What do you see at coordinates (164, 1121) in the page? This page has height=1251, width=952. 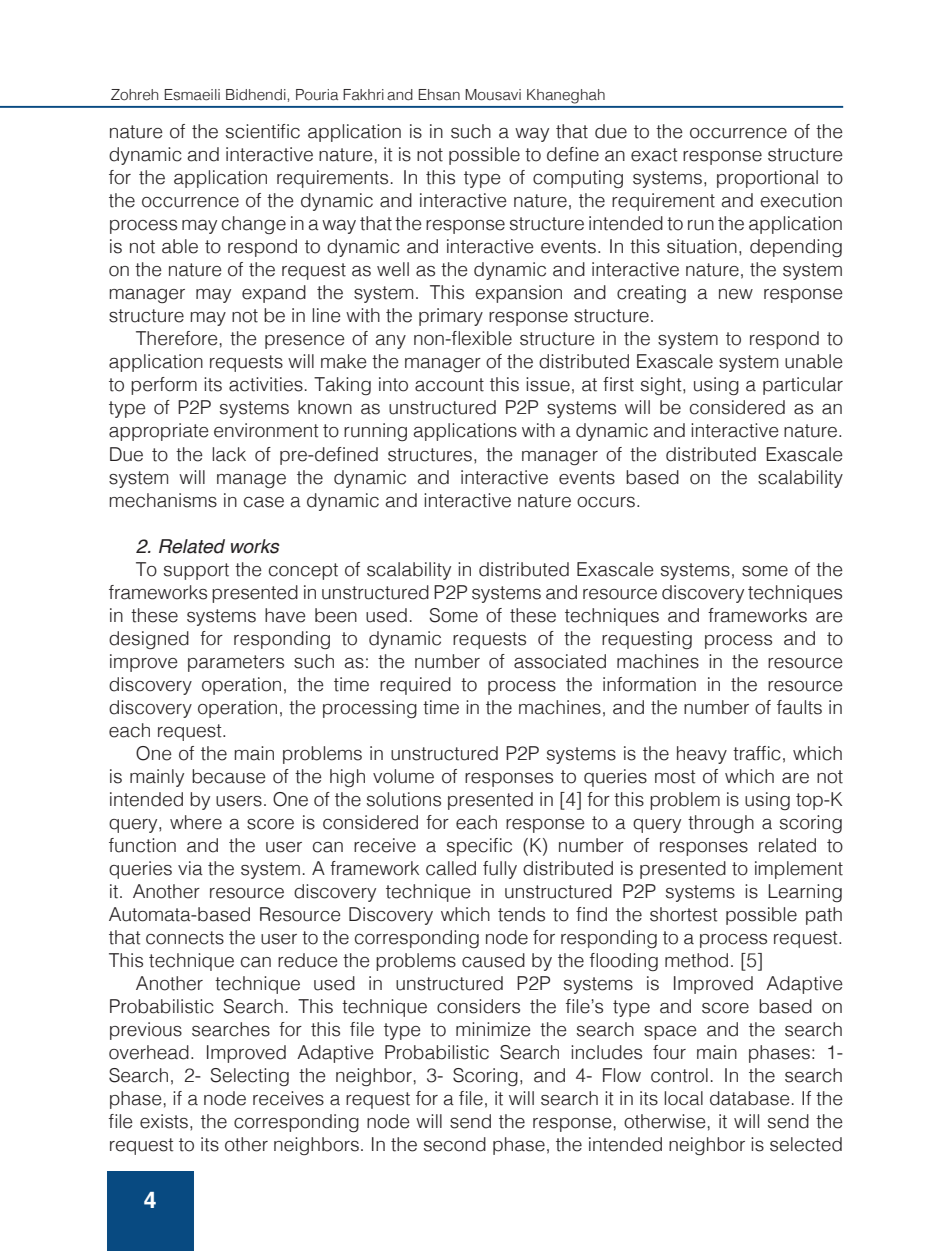 I see `exists` at bounding box center [164, 1121].
